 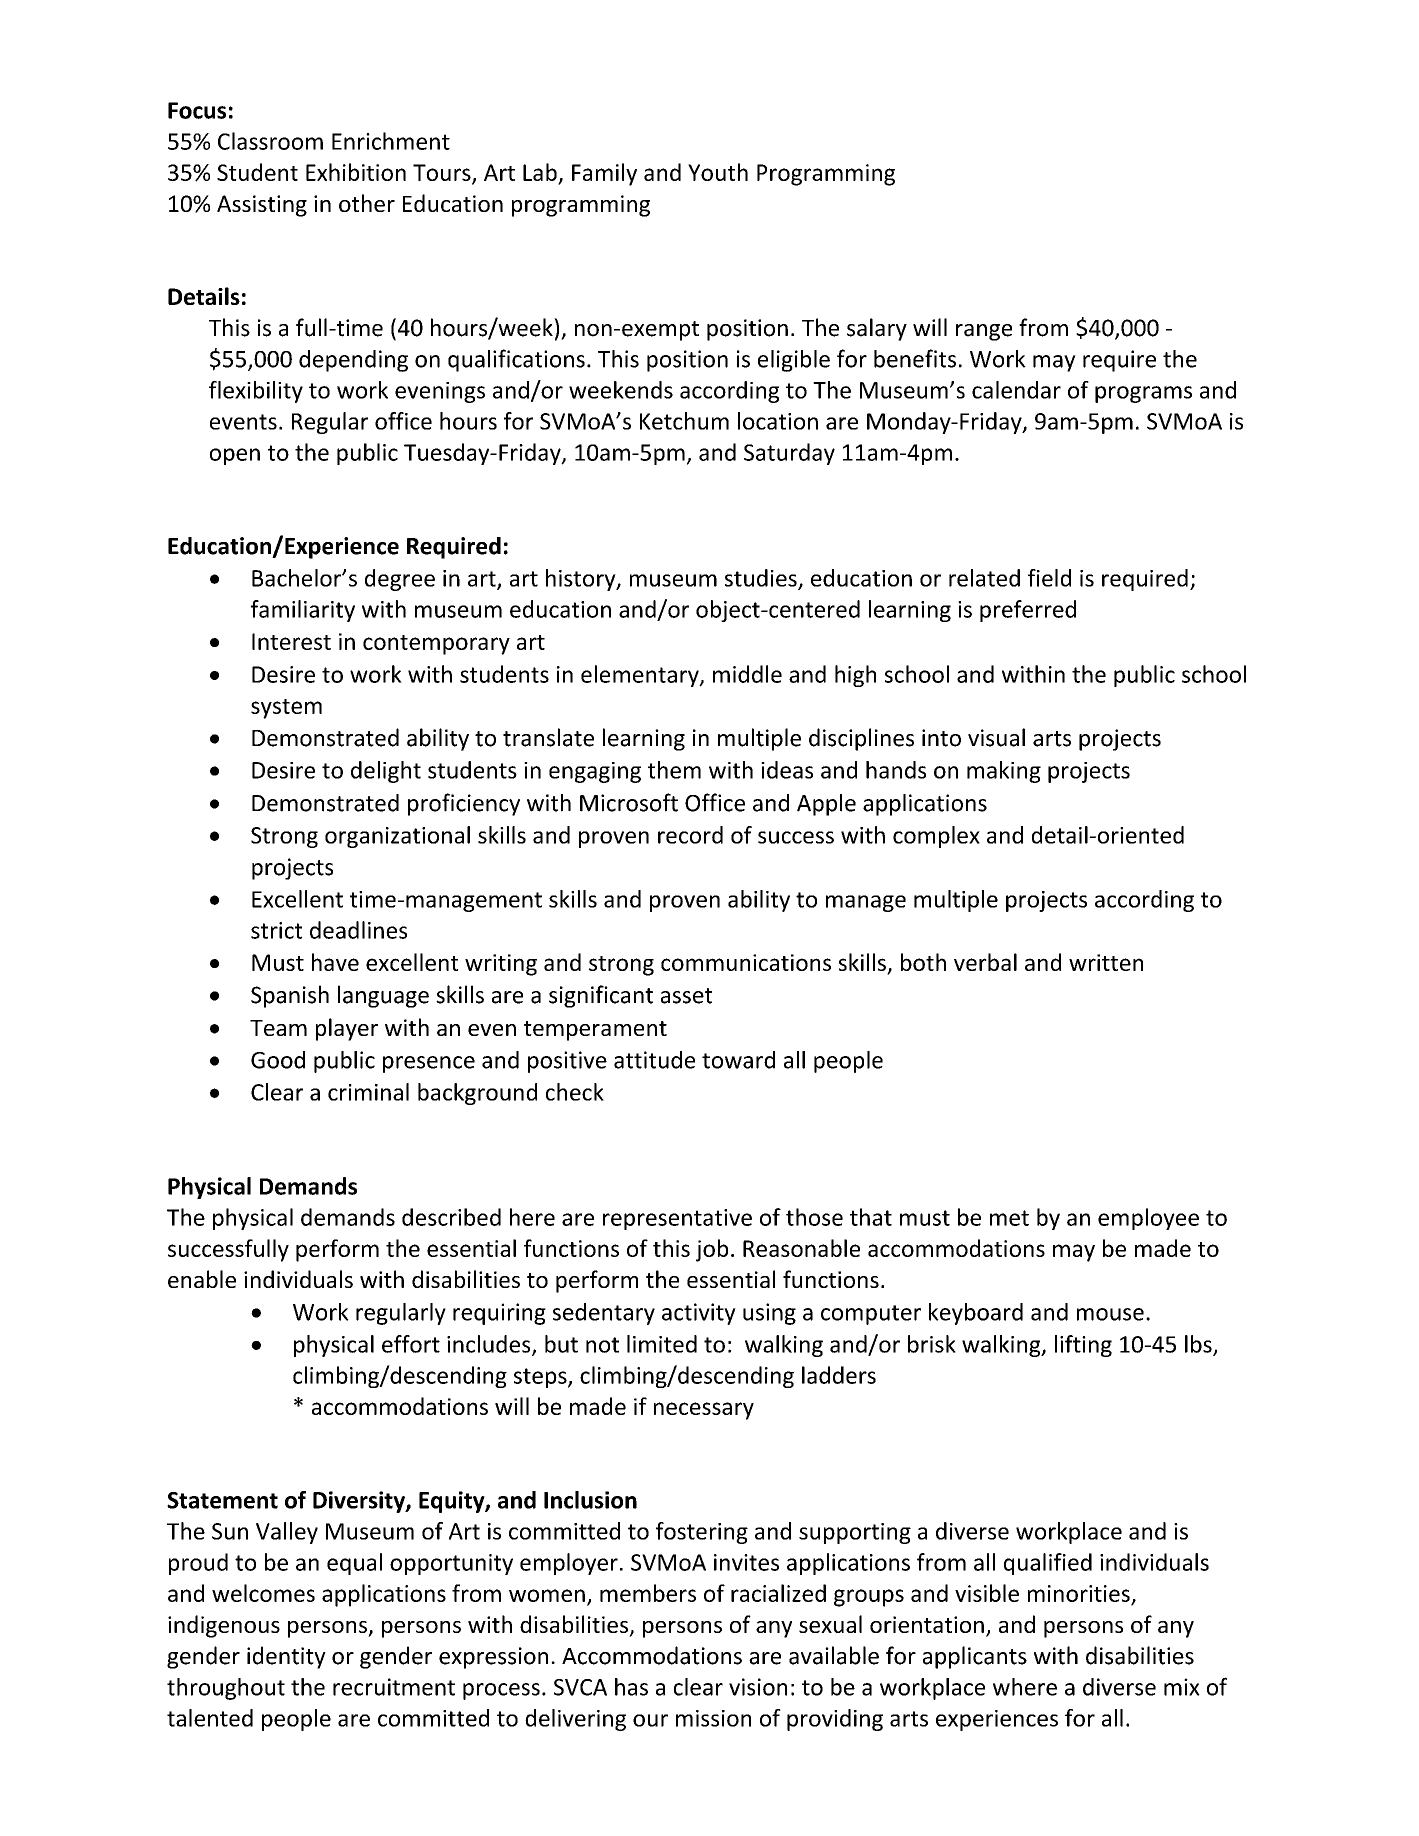 I want to click on criminal, so click(x=368, y=1092).
